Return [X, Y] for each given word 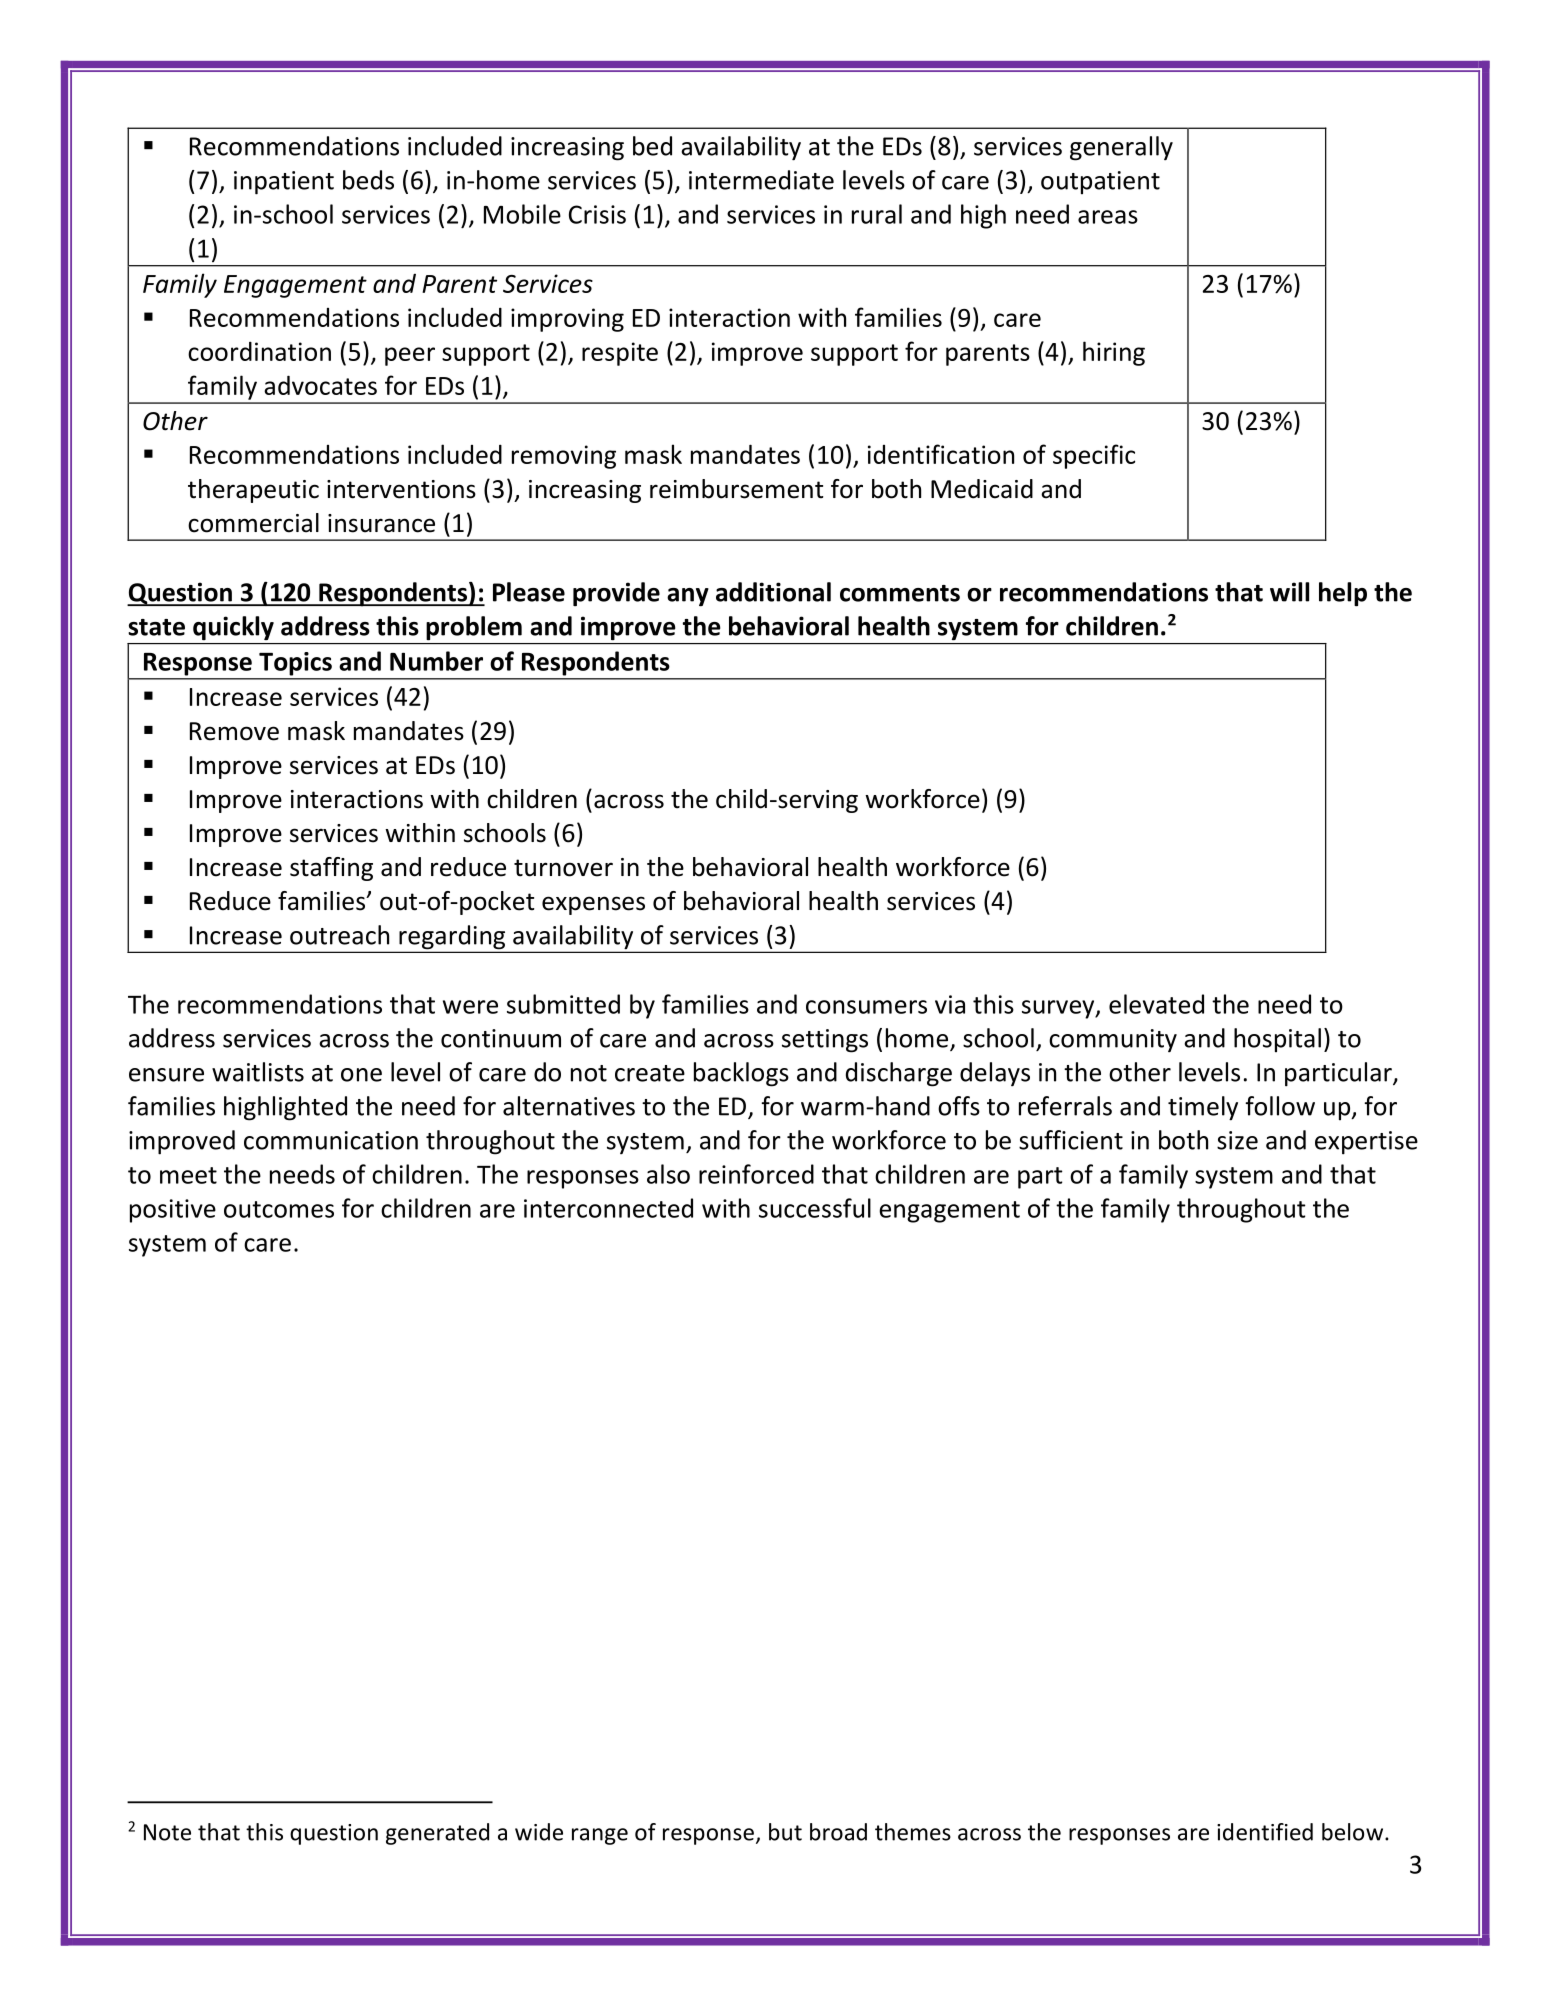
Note [167, 1832]
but [785, 1832]
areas [1108, 217]
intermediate [761, 180]
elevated [1156, 1004]
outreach [339, 935]
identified [1265, 1832]
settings [825, 1041]
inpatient [284, 183]
